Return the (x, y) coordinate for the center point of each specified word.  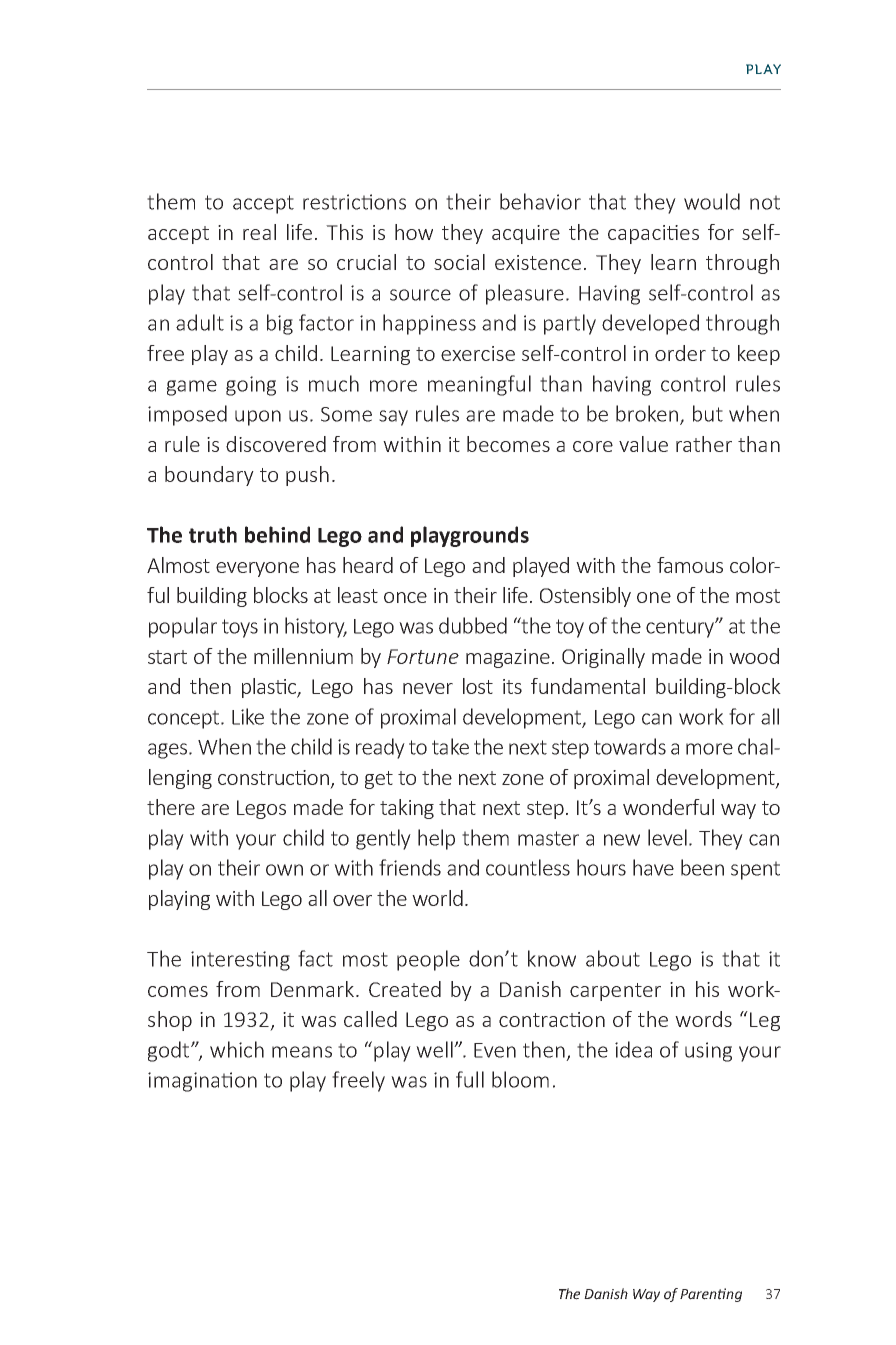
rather (704, 444)
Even (495, 1050)
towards (630, 746)
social (459, 262)
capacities (653, 234)
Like (248, 716)
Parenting (711, 1295)
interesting (240, 961)
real (259, 232)
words (703, 1019)
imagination (202, 1082)
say (393, 418)
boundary (209, 476)
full (470, 1079)
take (450, 746)
